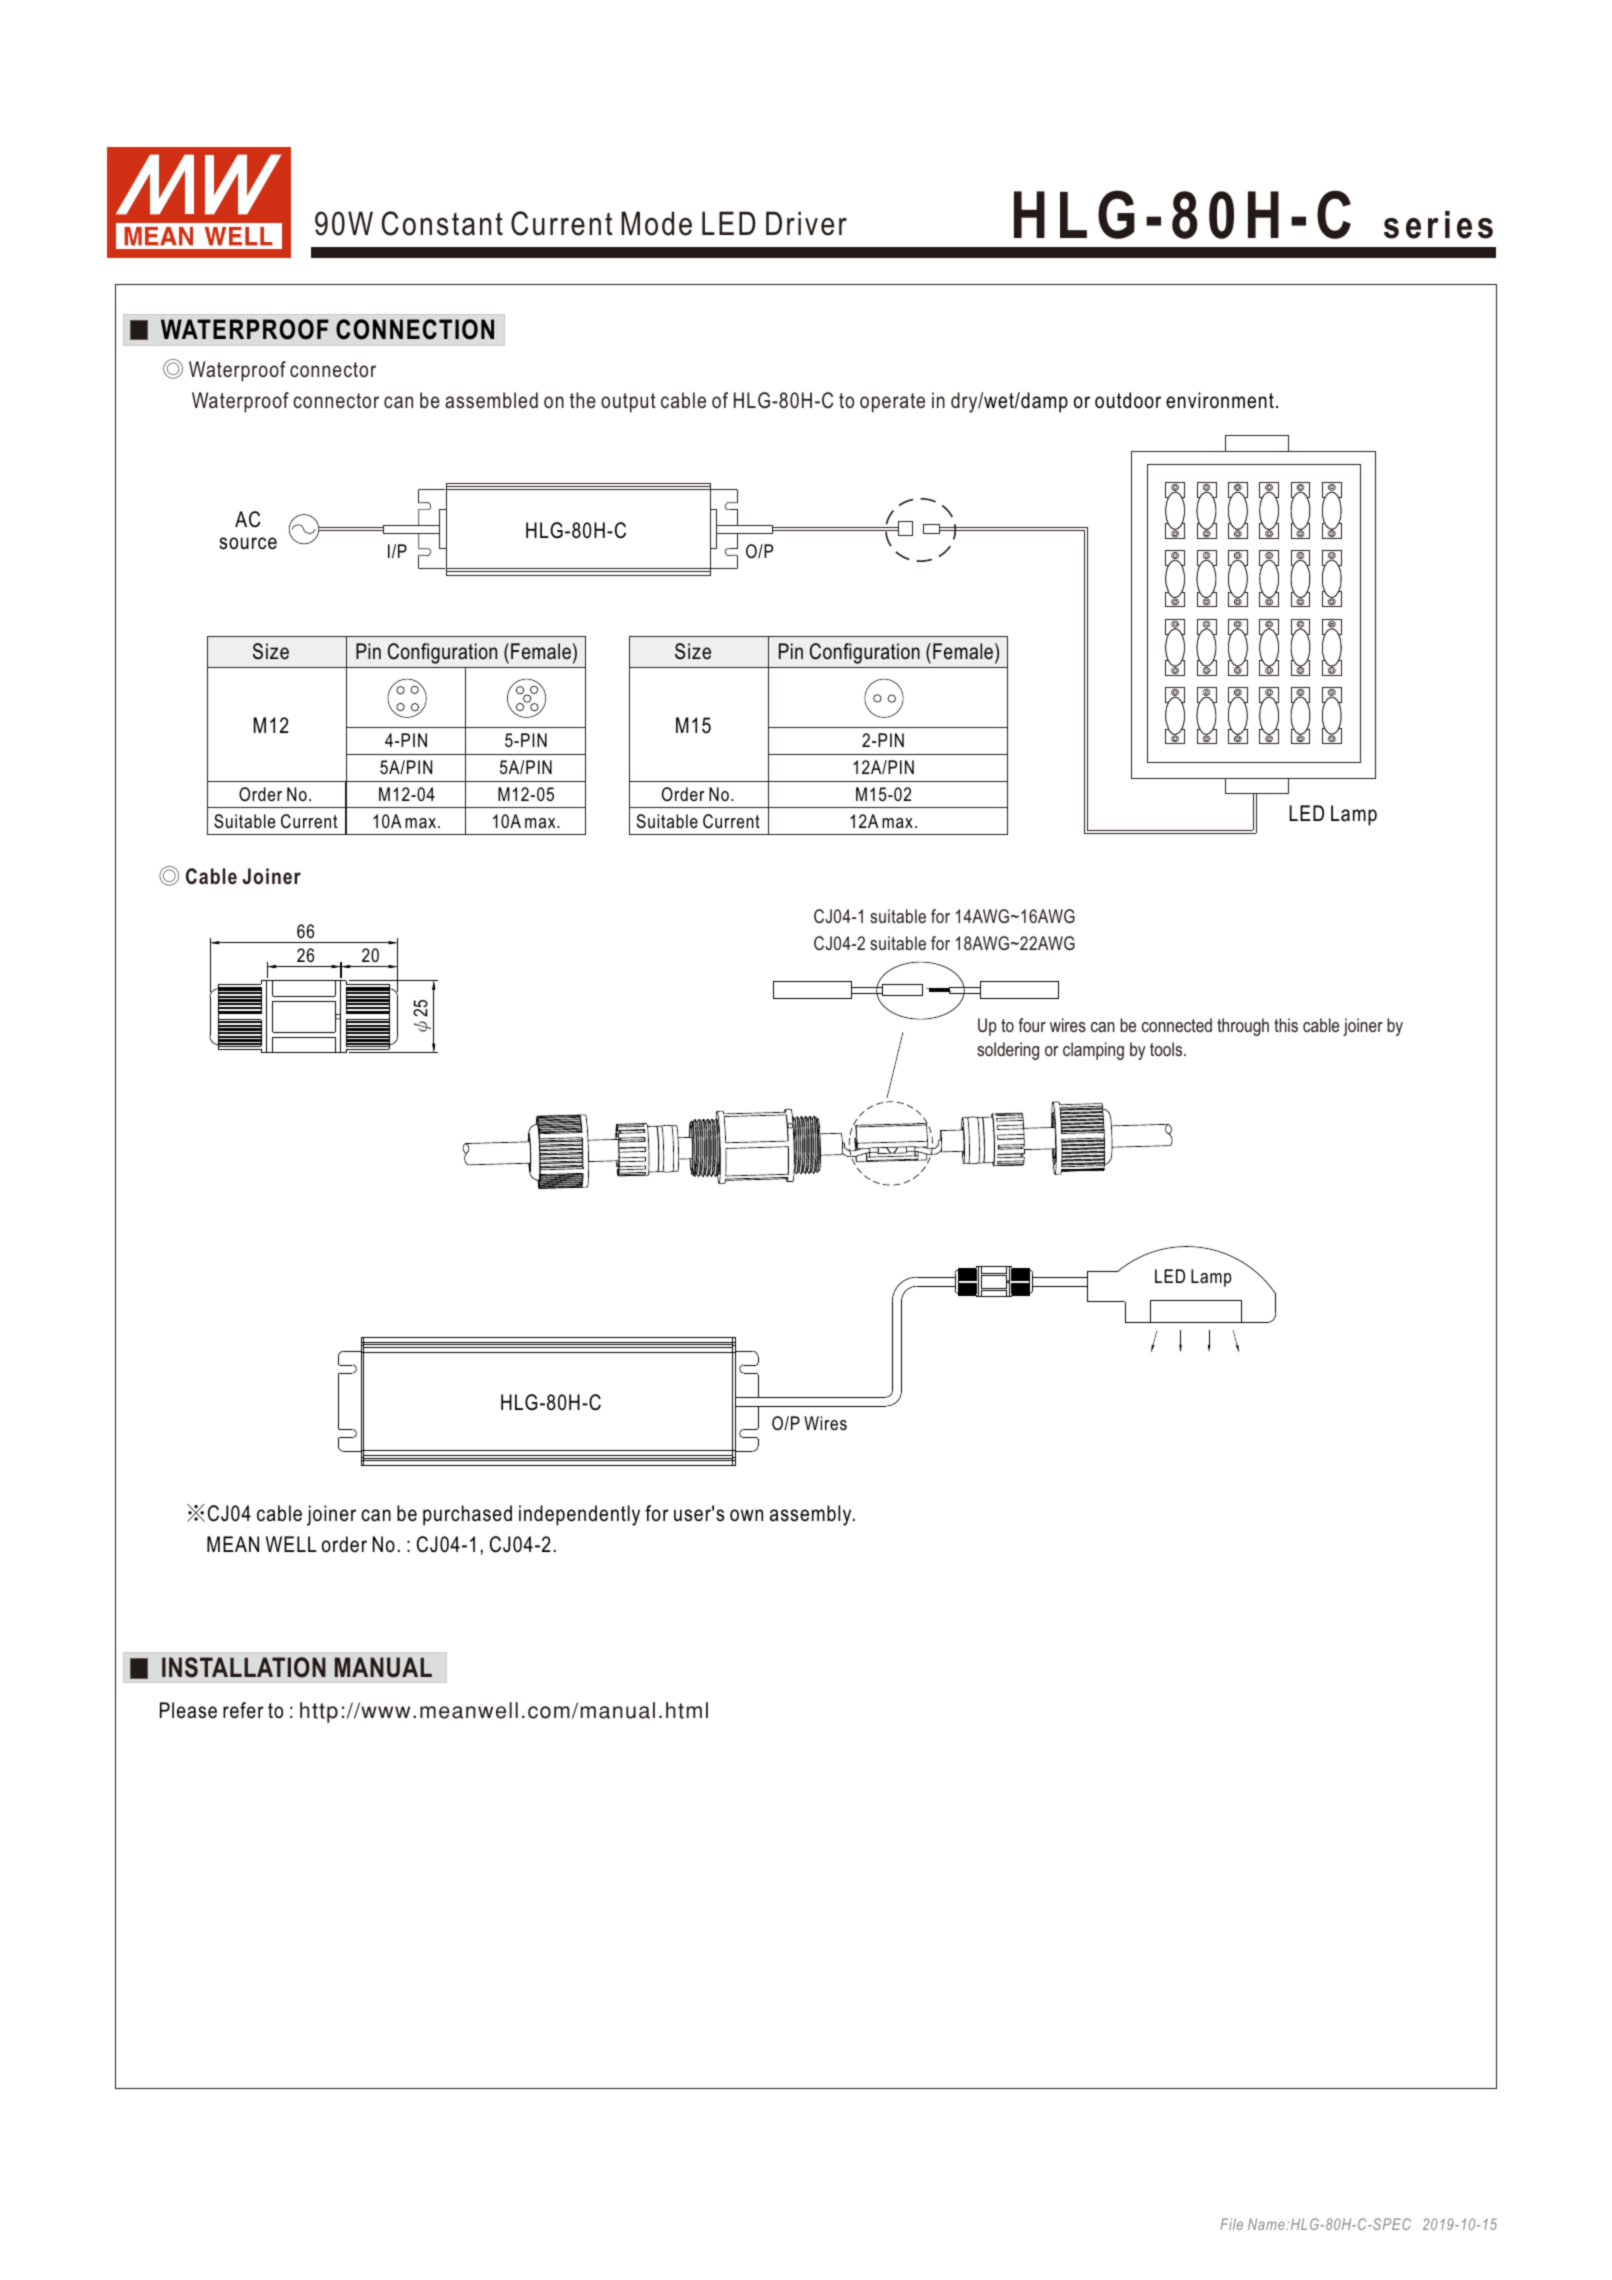 This screenshot has width=1612, height=2280. Describe the element at coordinates (746, 1515) in the screenshot. I see `own` at that location.
